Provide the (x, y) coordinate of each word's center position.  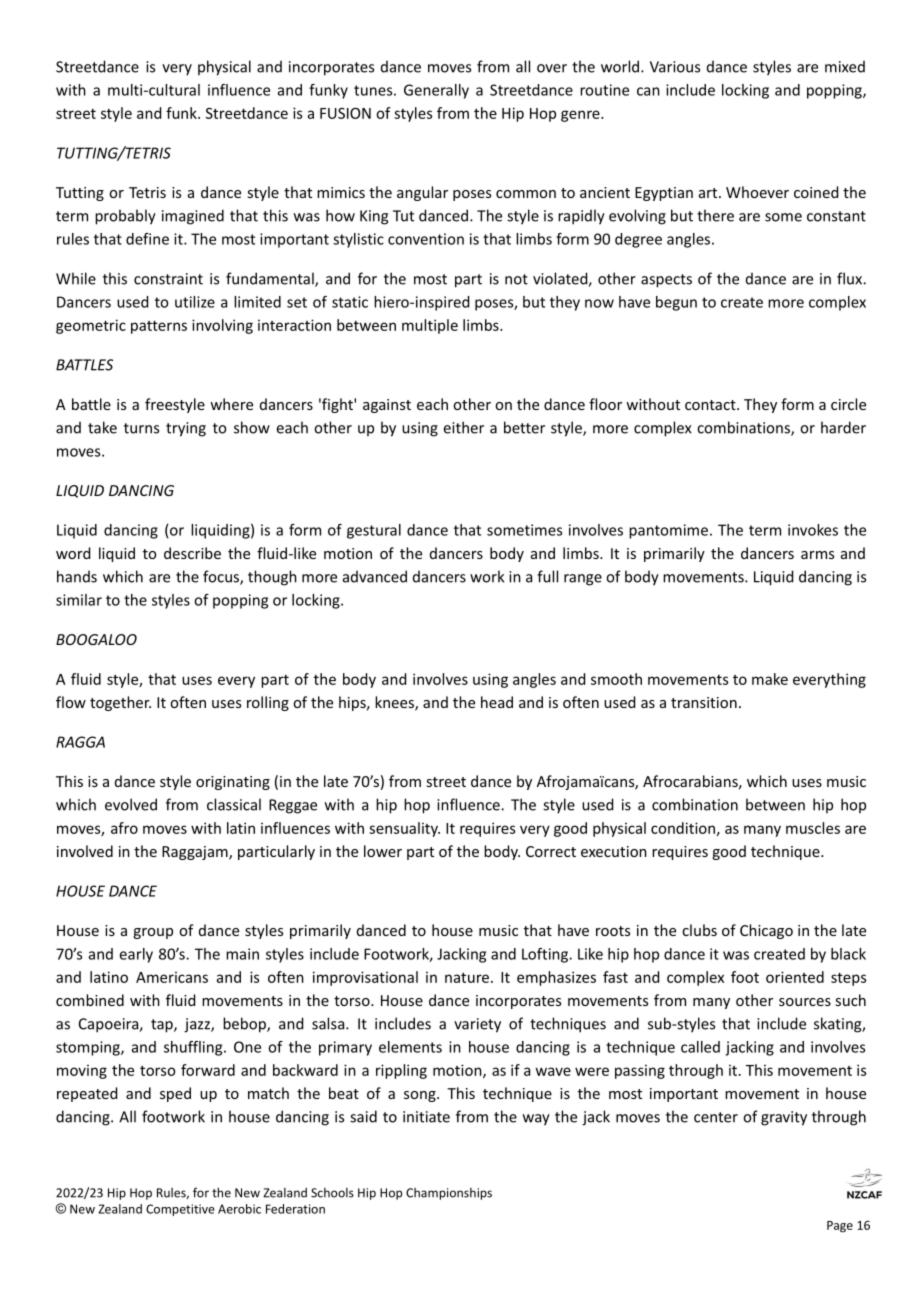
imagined (193, 217)
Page (840, 1227)
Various (675, 67)
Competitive (180, 1210)
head (497, 702)
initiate (426, 1117)
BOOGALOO (96, 639)
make (770, 679)
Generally (436, 91)
